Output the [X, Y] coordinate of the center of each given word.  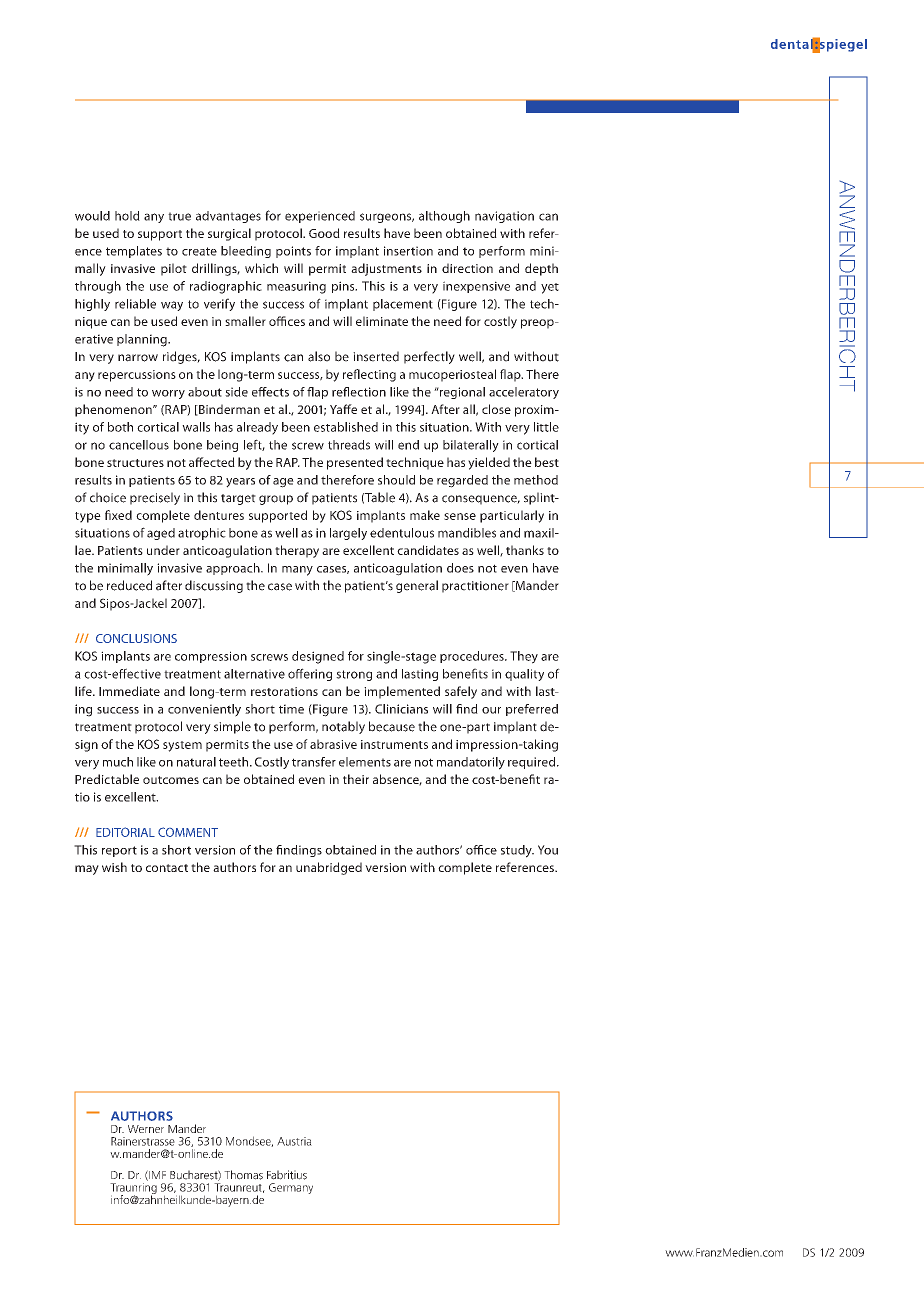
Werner [146, 1129]
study [517, 851]
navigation [504, 217]
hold [127, 216]
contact [167, 868]
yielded [489, 463]
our [491, 710]
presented [355, 463]
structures [135, 463]
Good [324, 233]
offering [310, 674]
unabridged [329, 868]
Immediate [129, 691]
